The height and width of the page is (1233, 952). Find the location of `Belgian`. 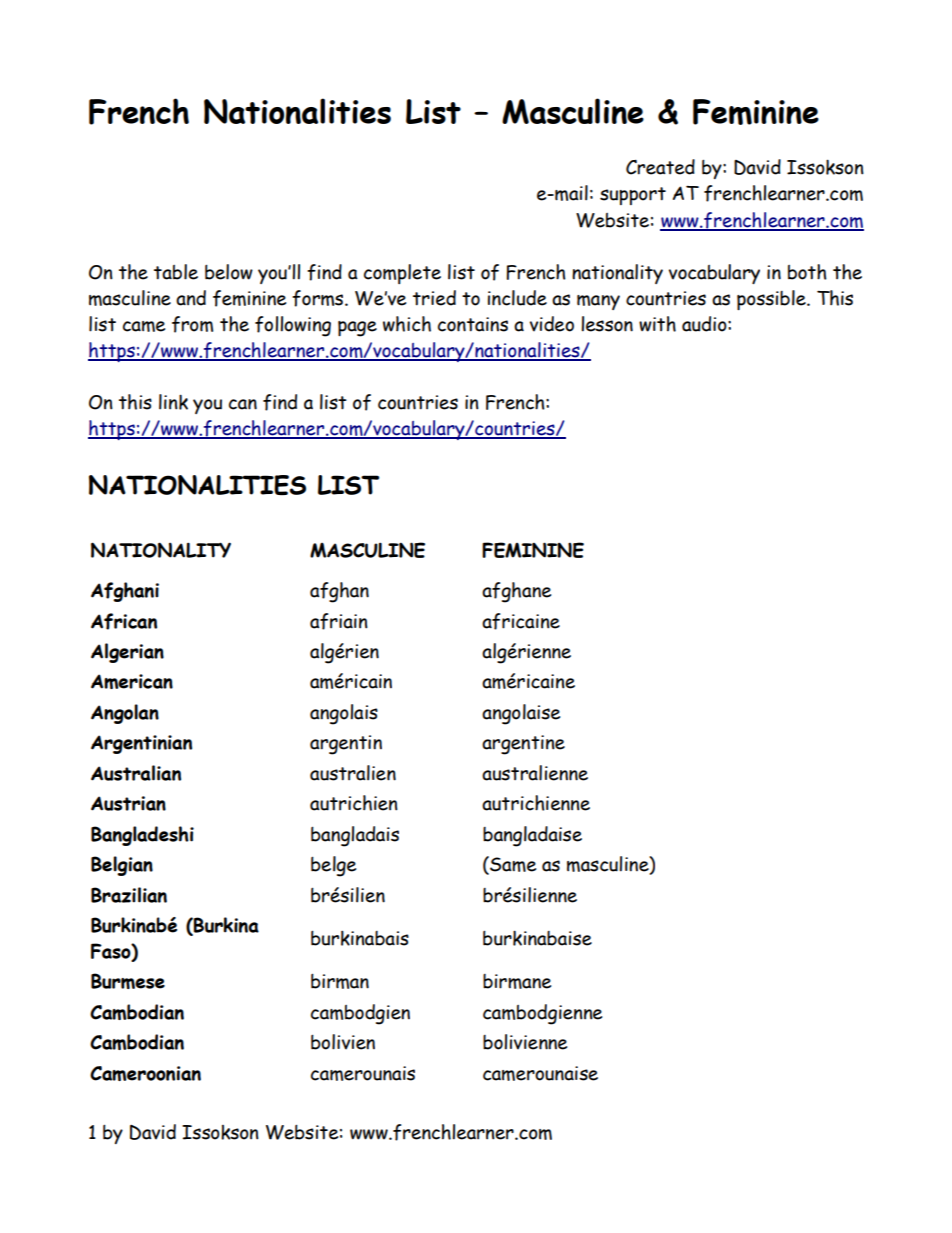

Belgian is located at coordinates (122, 866).
